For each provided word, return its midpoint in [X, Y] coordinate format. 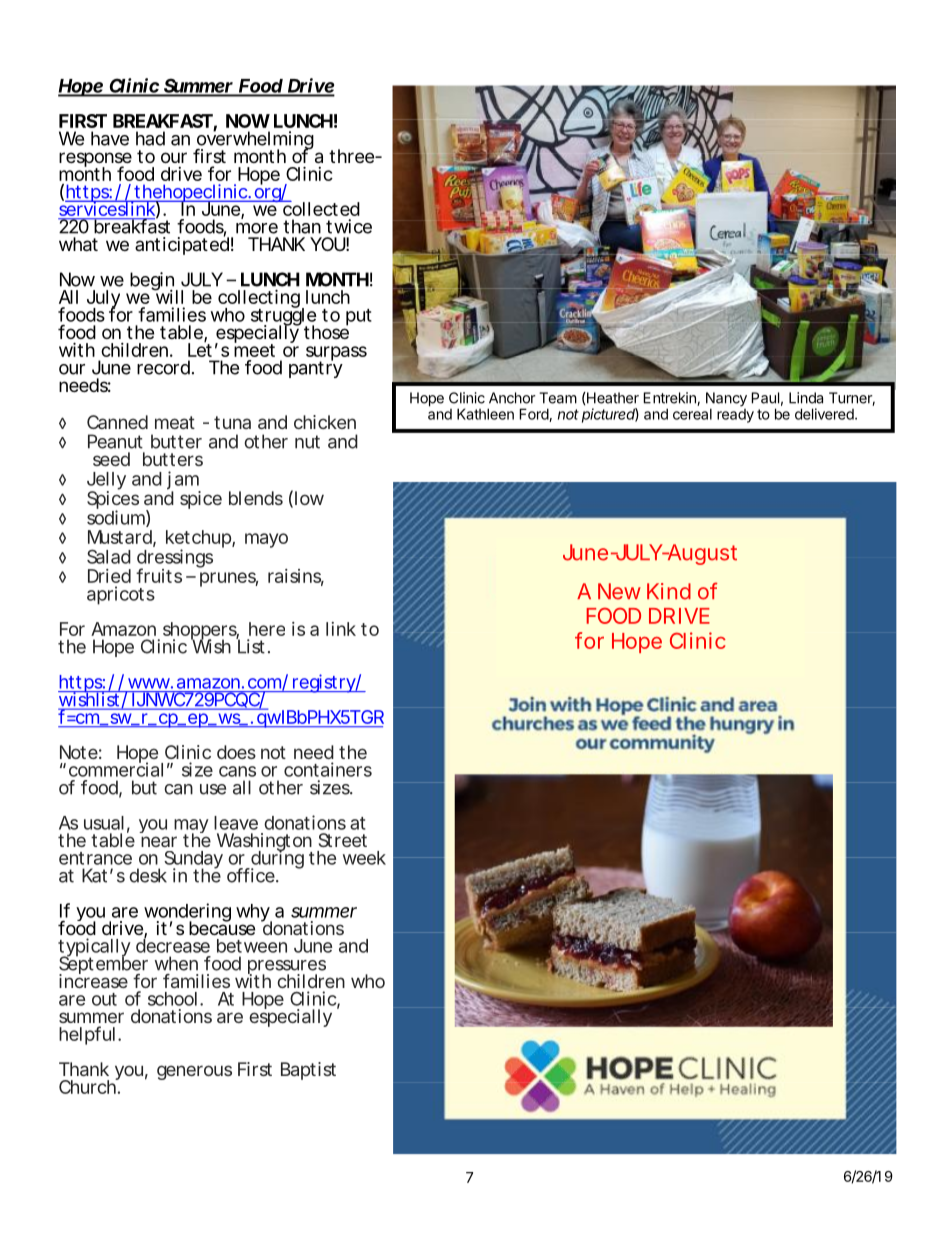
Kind [669, 591]
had [150, 138]
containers [328, 769]
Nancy [726, 400]
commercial [116, 769]
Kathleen [485, 414]
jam [184, 481]
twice [349, 226]
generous [194, 1072]
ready [735, 414]
